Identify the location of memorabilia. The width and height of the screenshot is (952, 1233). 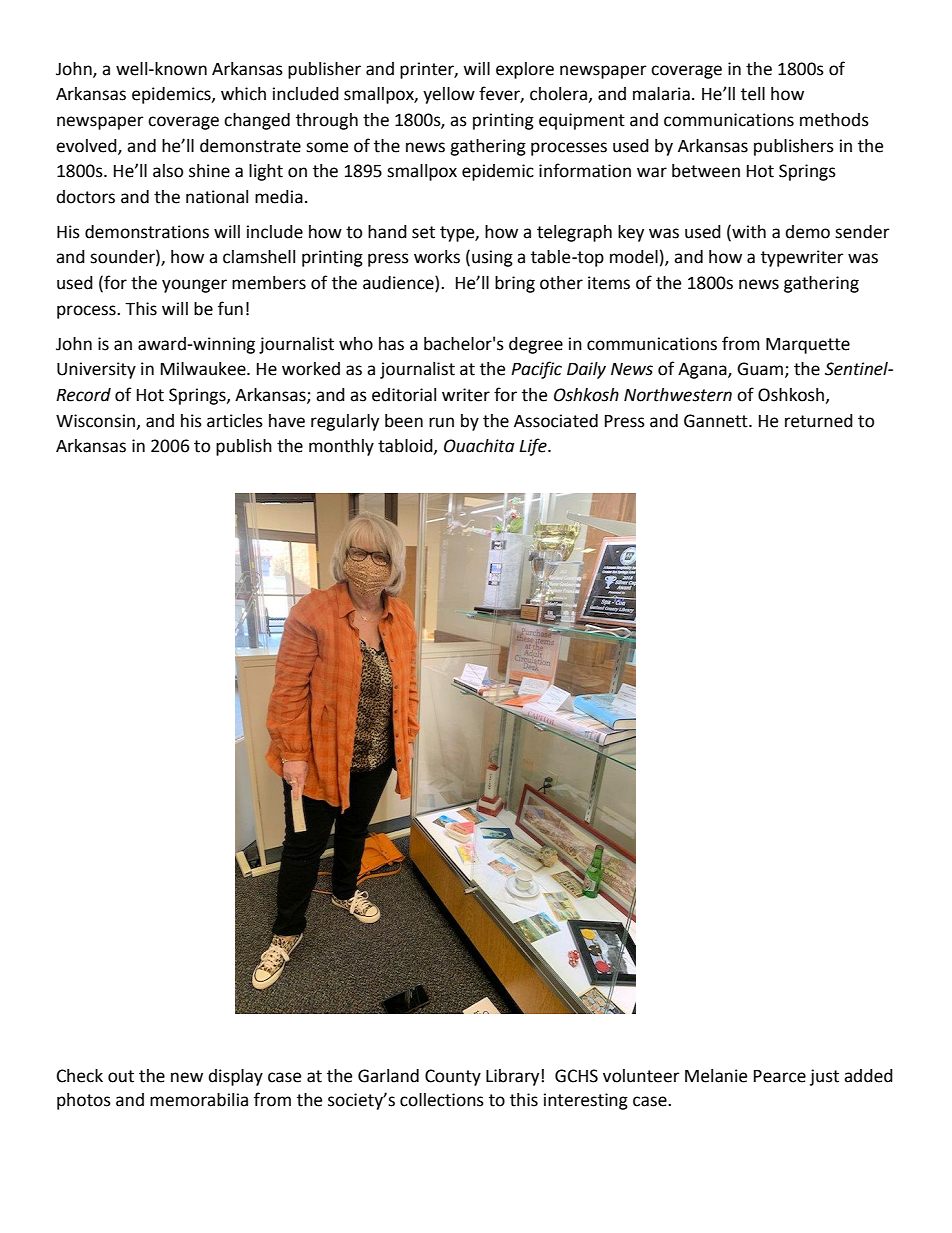
(199, 1100).
